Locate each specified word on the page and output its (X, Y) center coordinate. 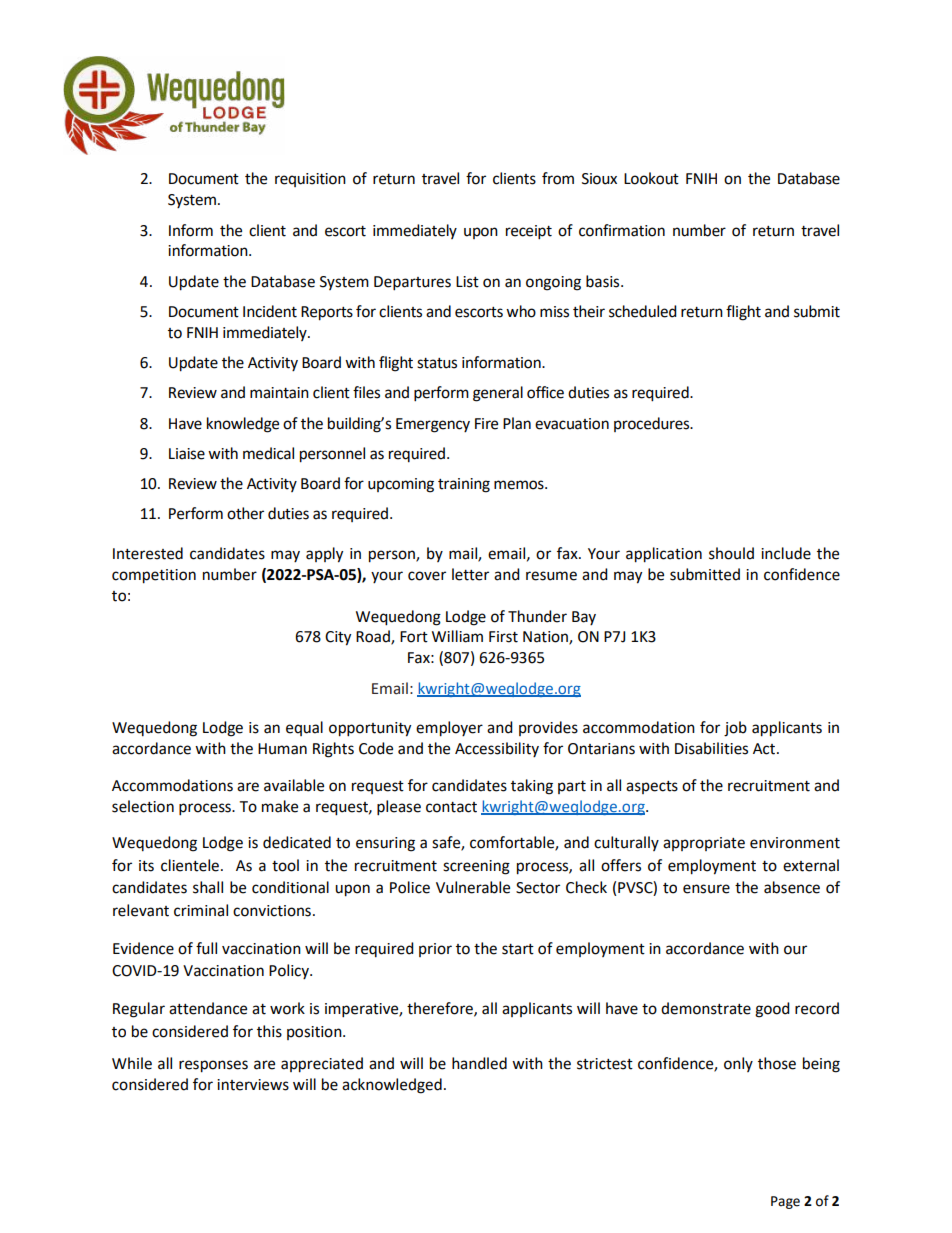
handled (479, 1063)
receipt (529, 232)
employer (449, 729)
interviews (253, 1085)
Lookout (651, 178)
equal (304, 728)
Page (785, 1202)
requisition (310, 180)
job (735, 729)
